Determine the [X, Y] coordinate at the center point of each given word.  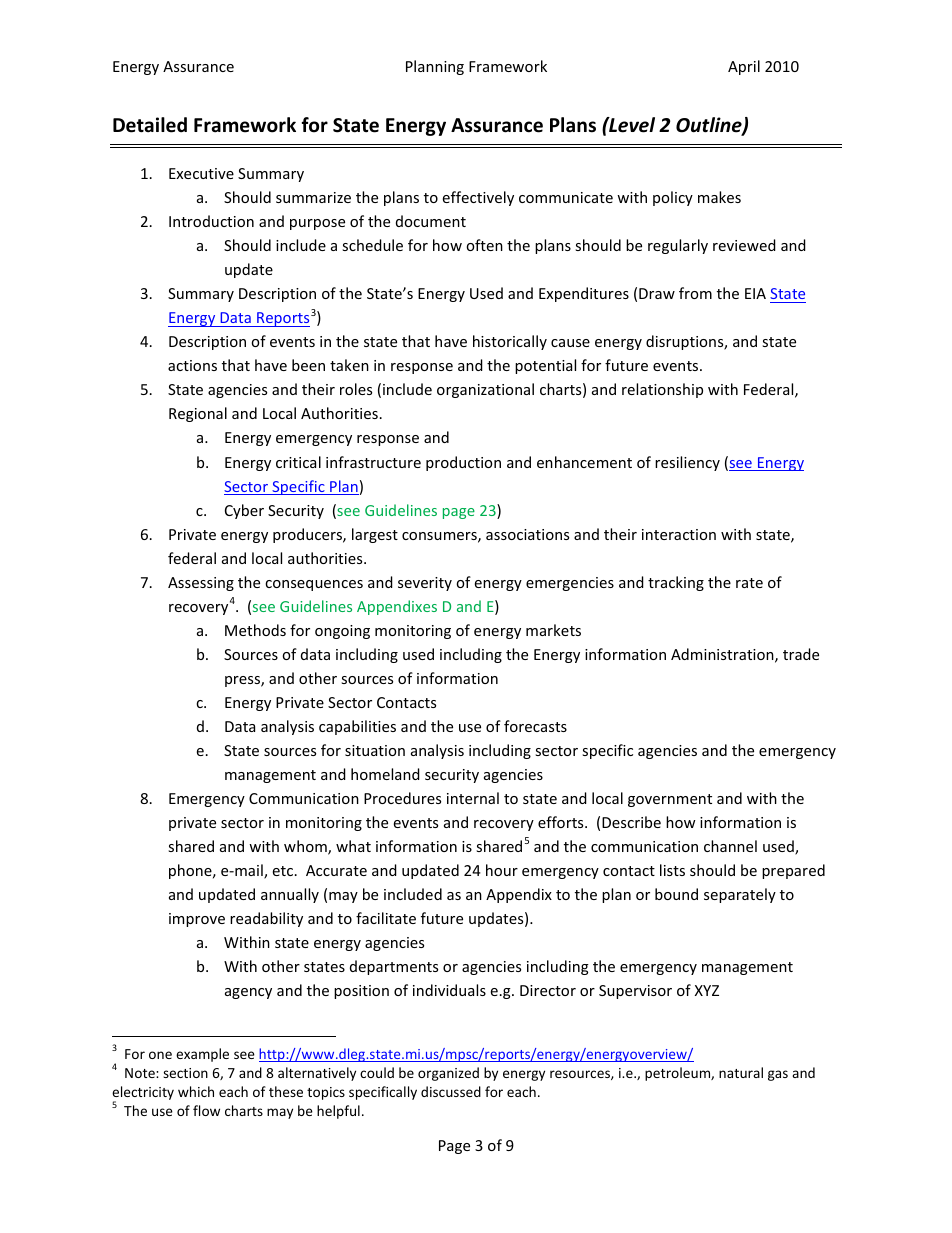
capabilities [357, 727]
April [744, 67]
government [670, 800]
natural [741, 1072]
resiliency [687, 463]
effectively [478, 198]
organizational [485, 390]
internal [473, 798]
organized [448, 1074]
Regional [198, 414]
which [196, 1091]
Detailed [150, 125]
